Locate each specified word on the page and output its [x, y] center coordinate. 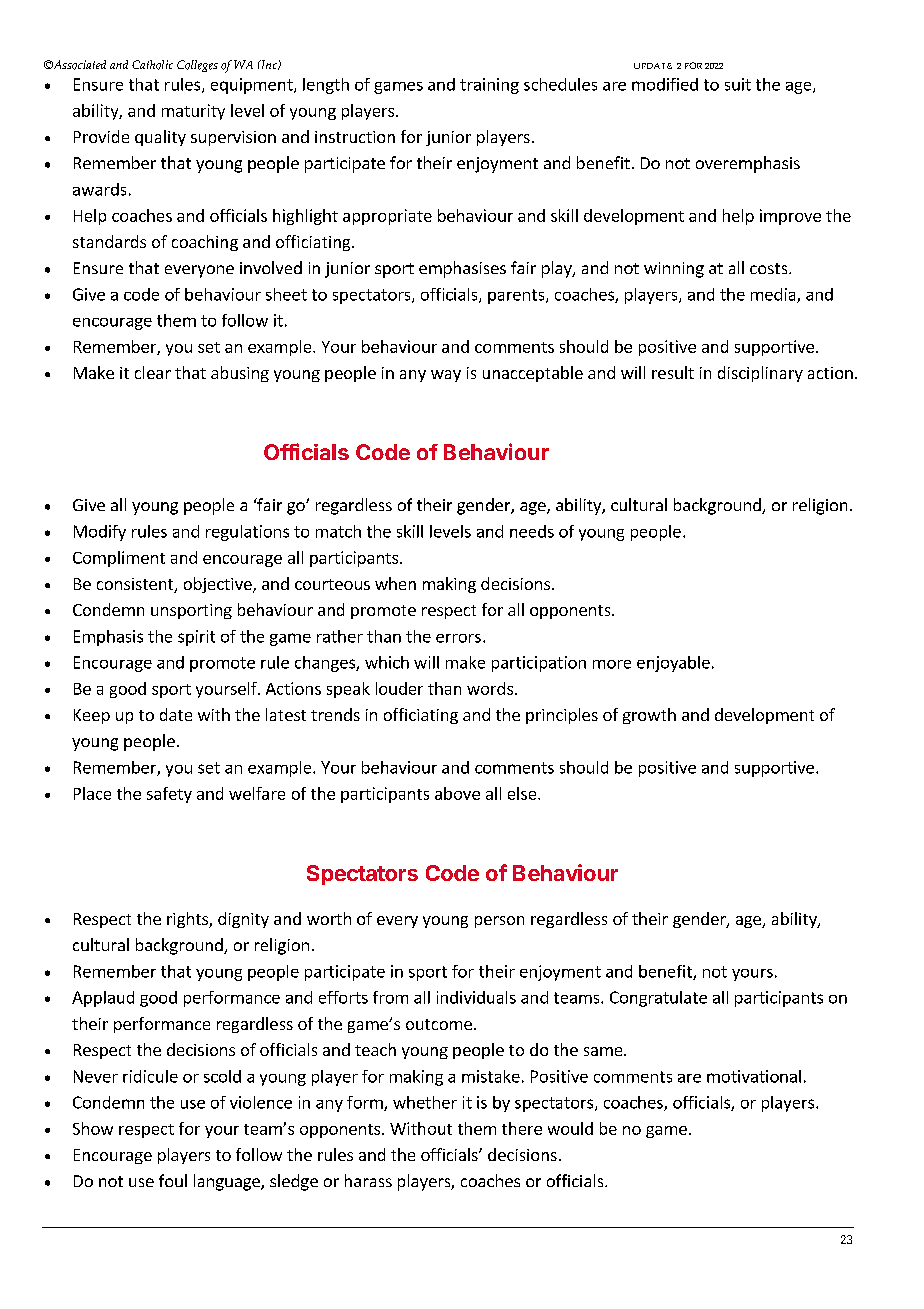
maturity [193, 112]
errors [458, 638]
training [489, 86]
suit [738, 84]
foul [173, 1180]
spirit [196, 638]
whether [425, 1102]
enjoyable [673, 664]
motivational [754, 1076]
